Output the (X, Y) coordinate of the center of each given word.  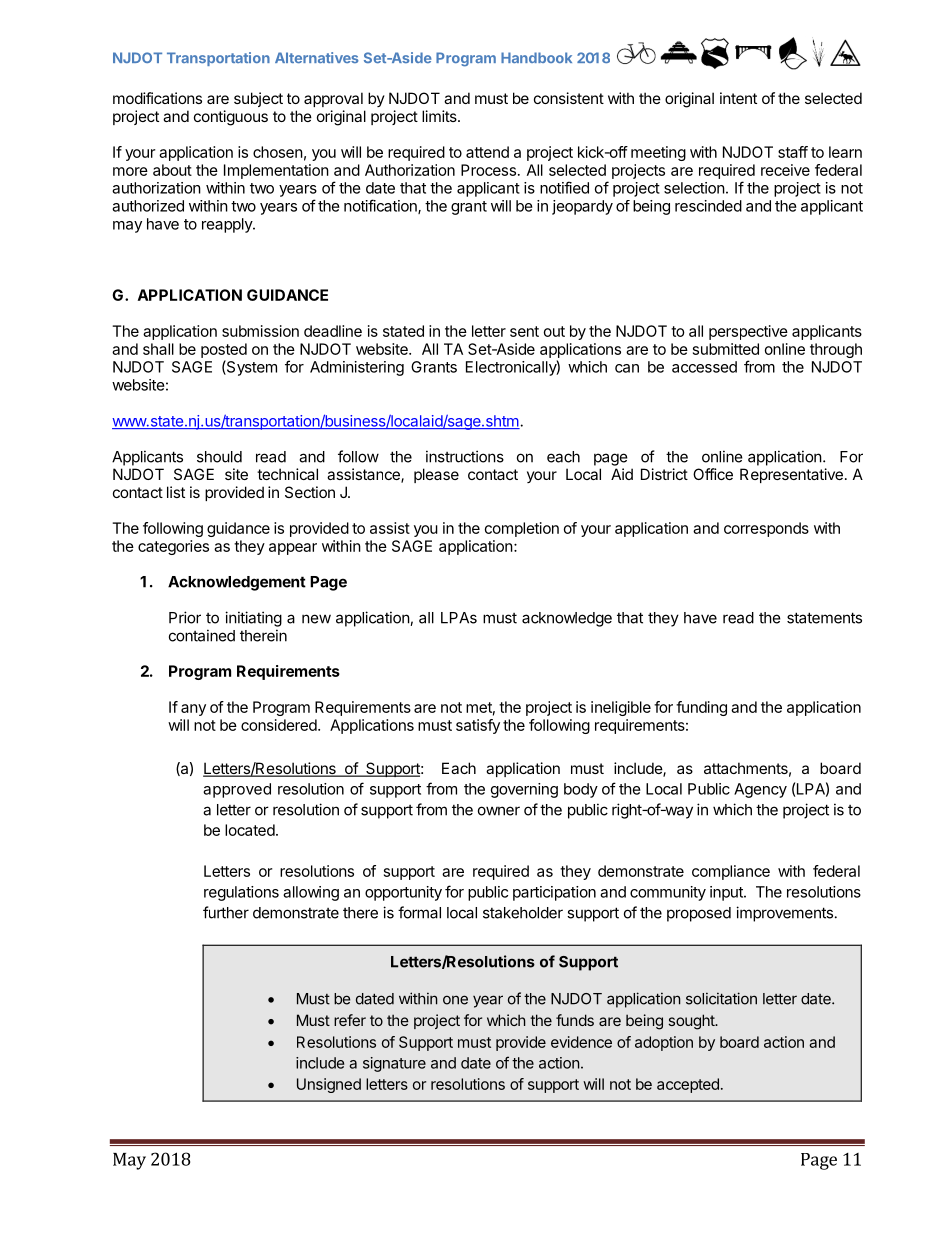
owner (499, 811)
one (455, 1000)
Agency (760, 790)
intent (738, 98)
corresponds (766, 529)
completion (522, 529)
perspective (748, 332)
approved (237, 790)
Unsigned (329, 1085)
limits (440, 116)
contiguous (231, 118)
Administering (357, 368)
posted (224, 350)
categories (173, 547)
